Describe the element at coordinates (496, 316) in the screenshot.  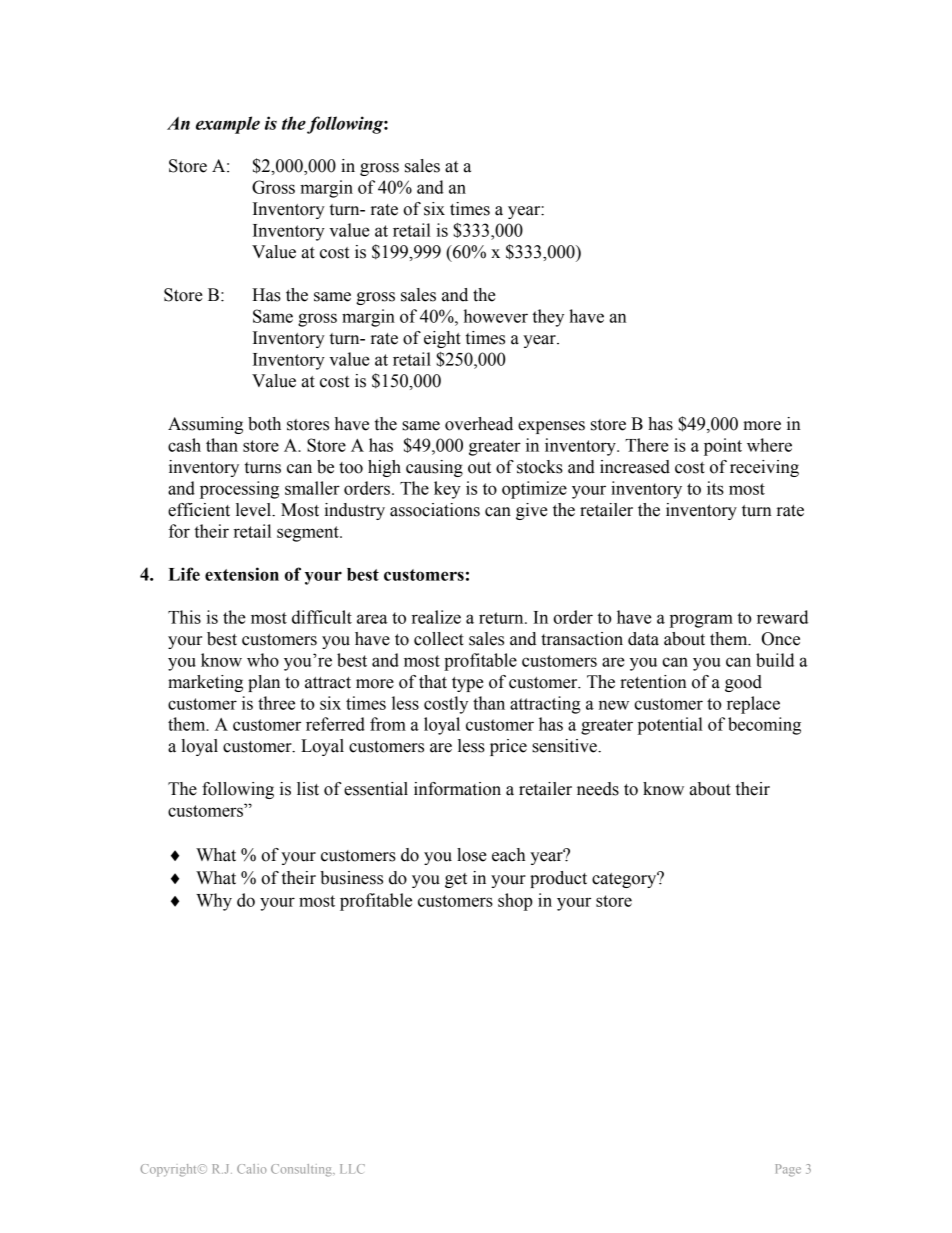
I see `however` at that location.
